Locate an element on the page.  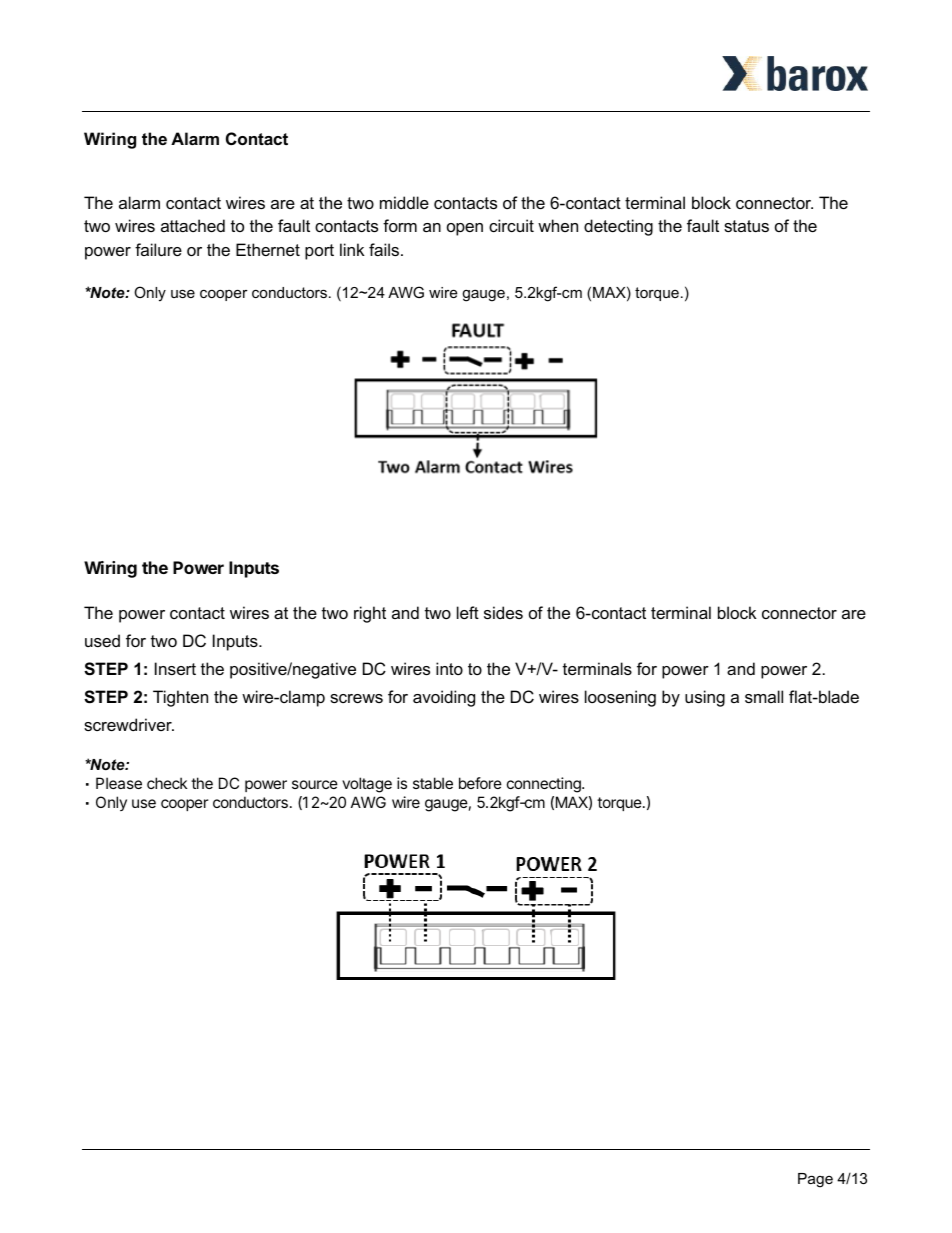
status is located at coordinates (746, 226).
